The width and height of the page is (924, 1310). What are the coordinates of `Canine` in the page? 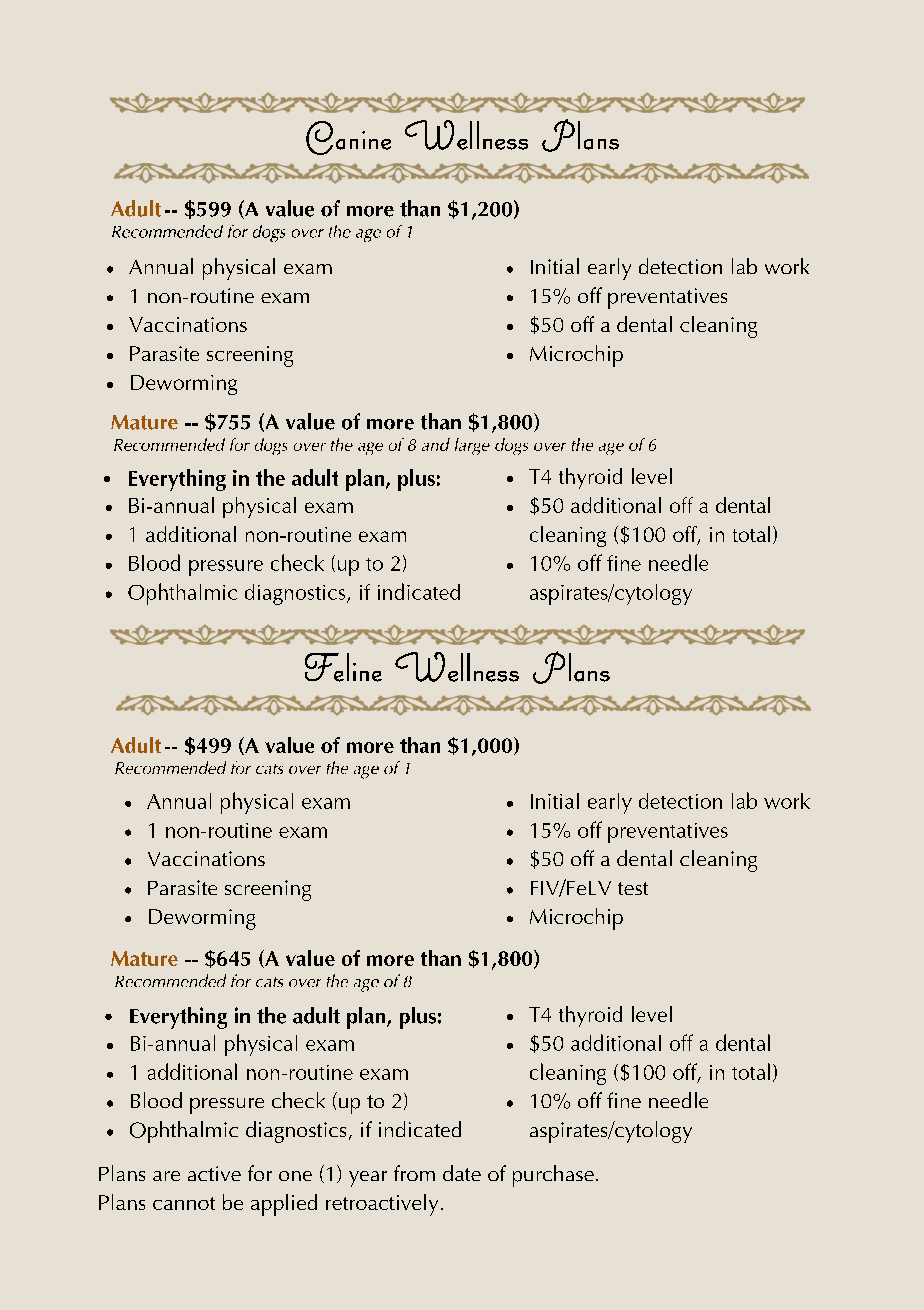 It's located at (348, 138).
